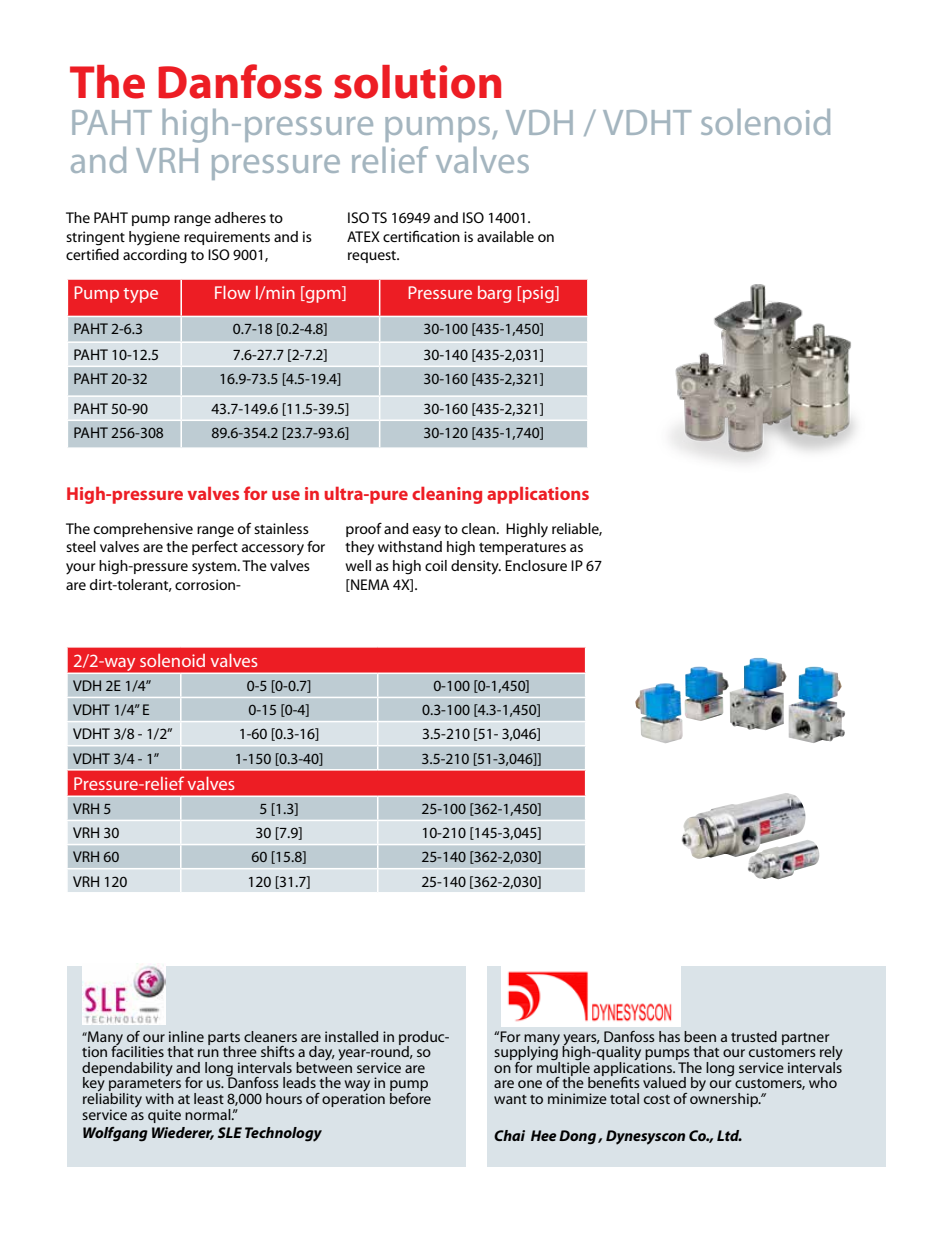 The height and width of the image is (1233, 952). What do you see at coordinates (725, 1100) in the image?
I see `ownership` at bounding box center [725, 1100].
